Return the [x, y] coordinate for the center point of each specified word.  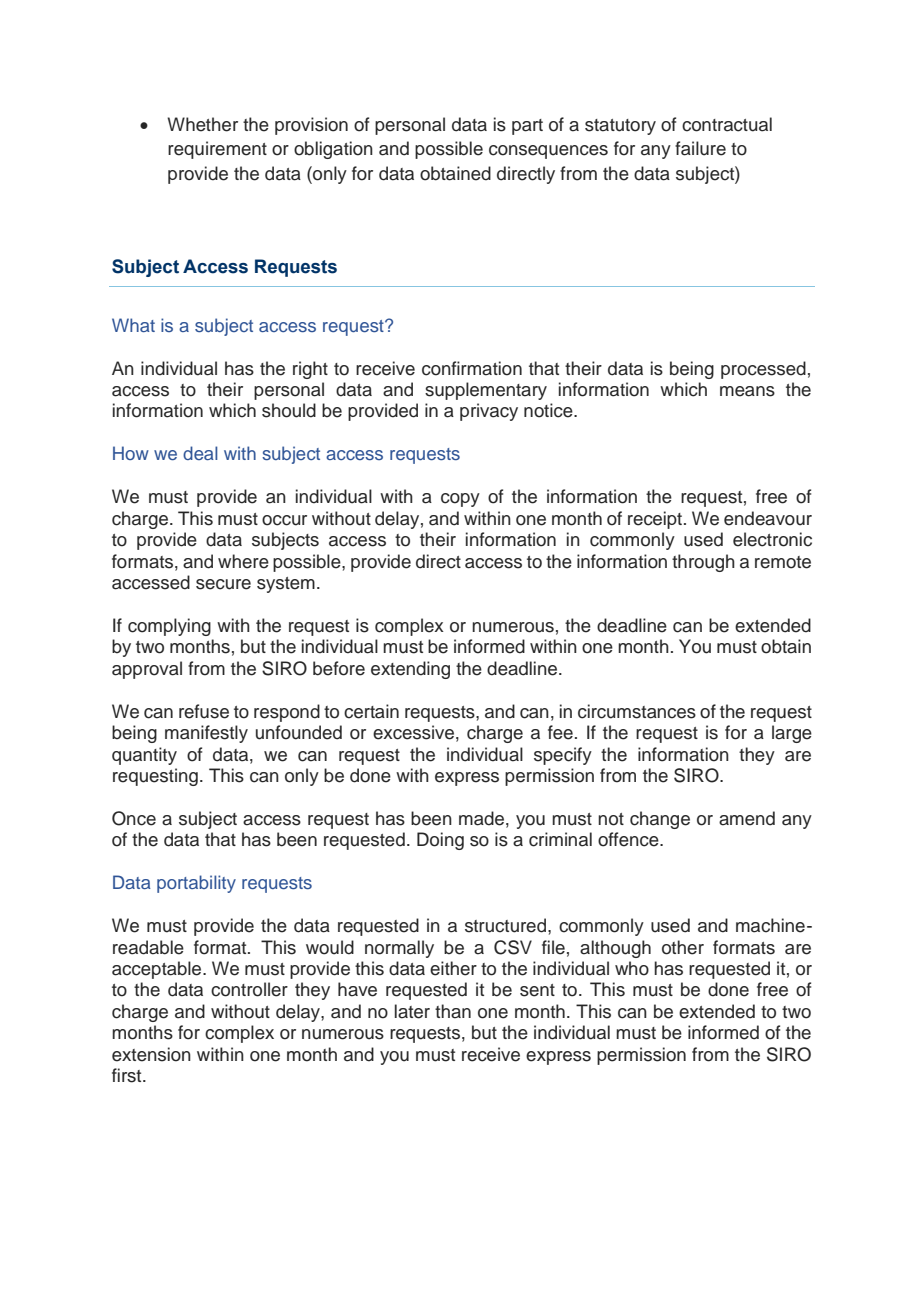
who [632, 968]
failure [700, 148]
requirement [217, 150]
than [453, 1011]
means [747, 391]
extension [151, 1054]
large [792, 734]
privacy [489, 412]
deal [200, 453]
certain [371, 711]
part [527, 127]
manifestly [206, 734]
